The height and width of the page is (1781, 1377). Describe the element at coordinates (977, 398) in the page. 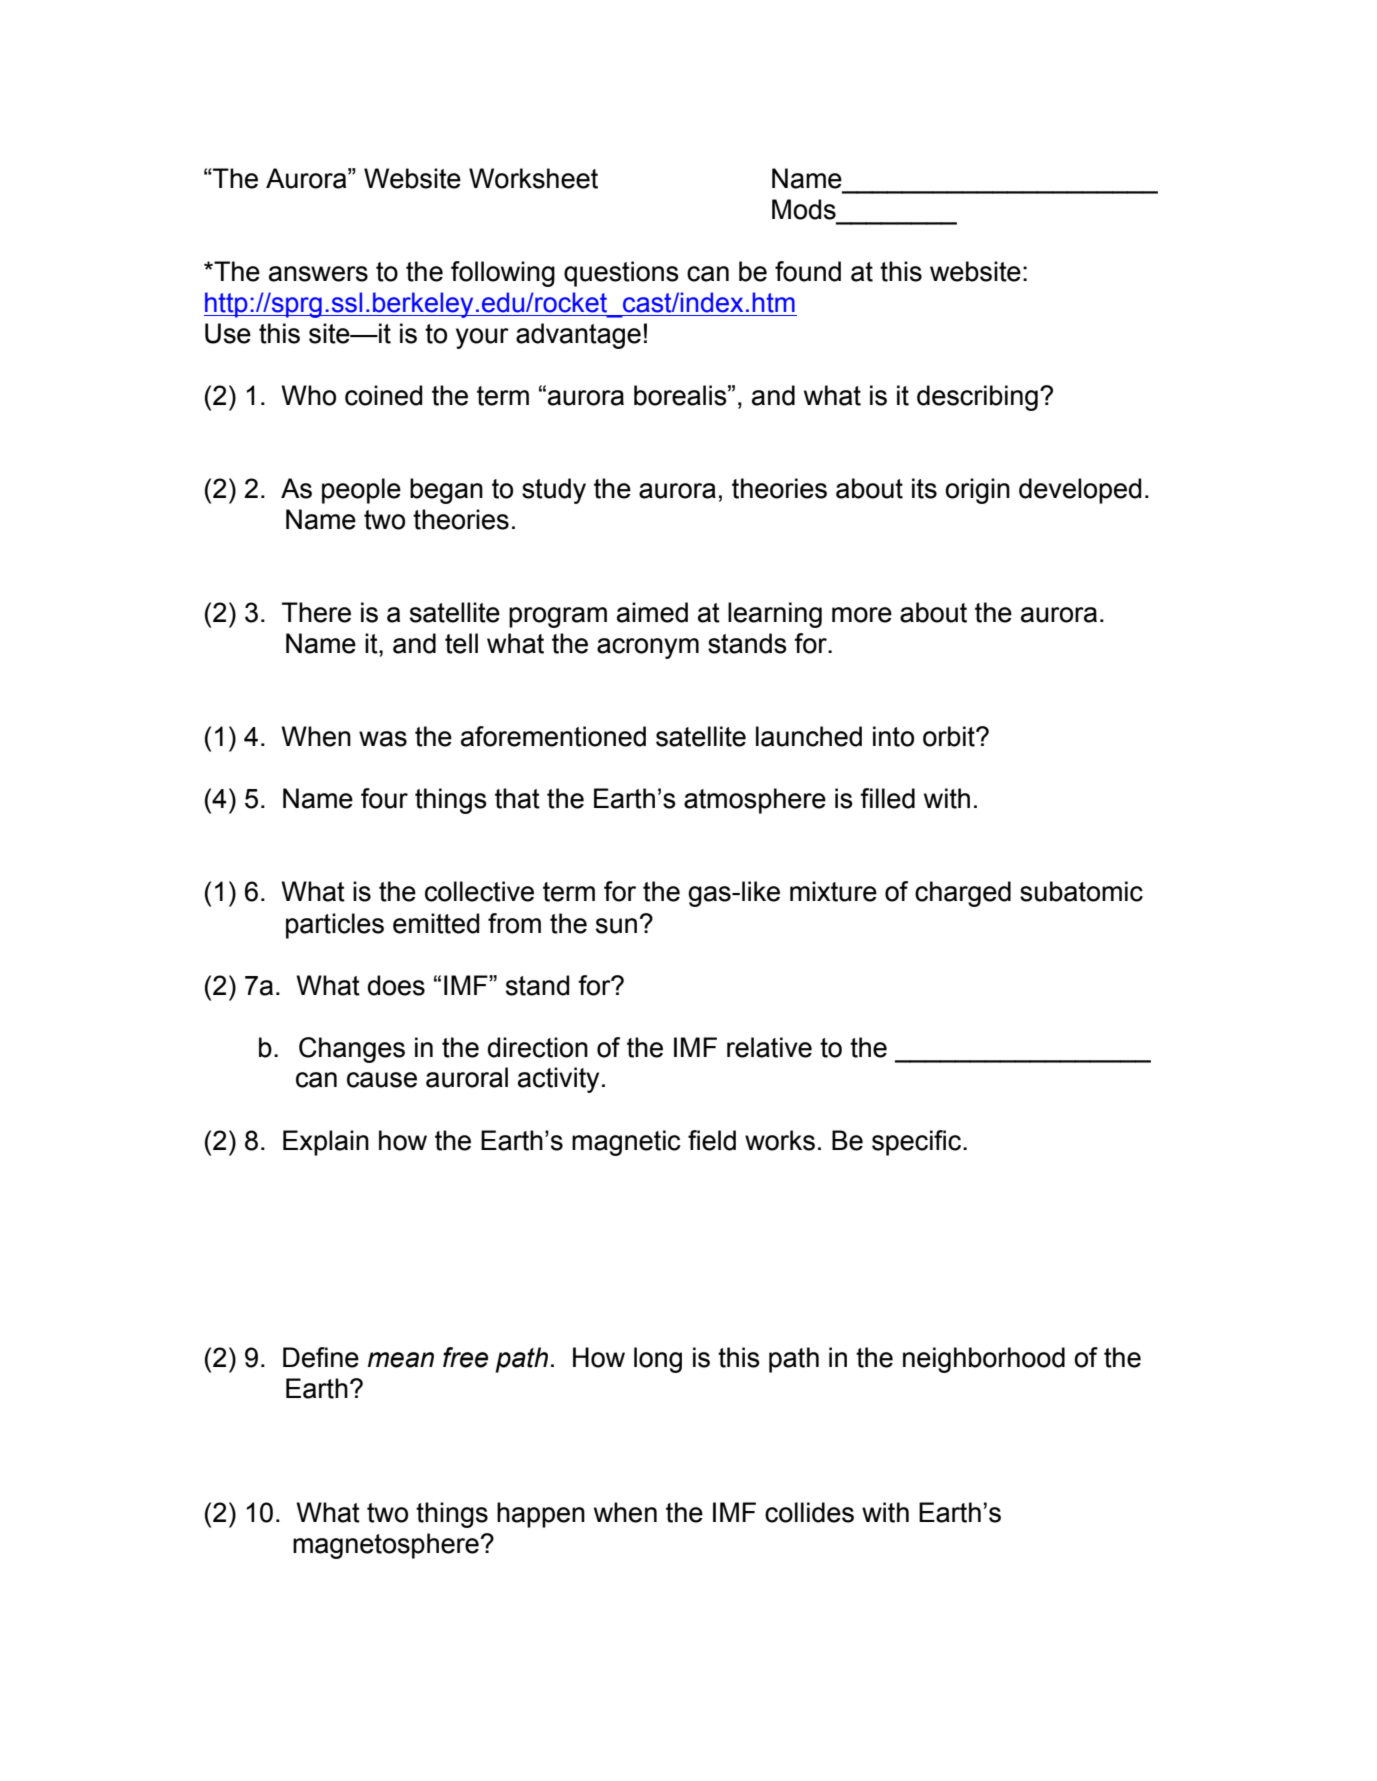

I see `describing` at that location.
